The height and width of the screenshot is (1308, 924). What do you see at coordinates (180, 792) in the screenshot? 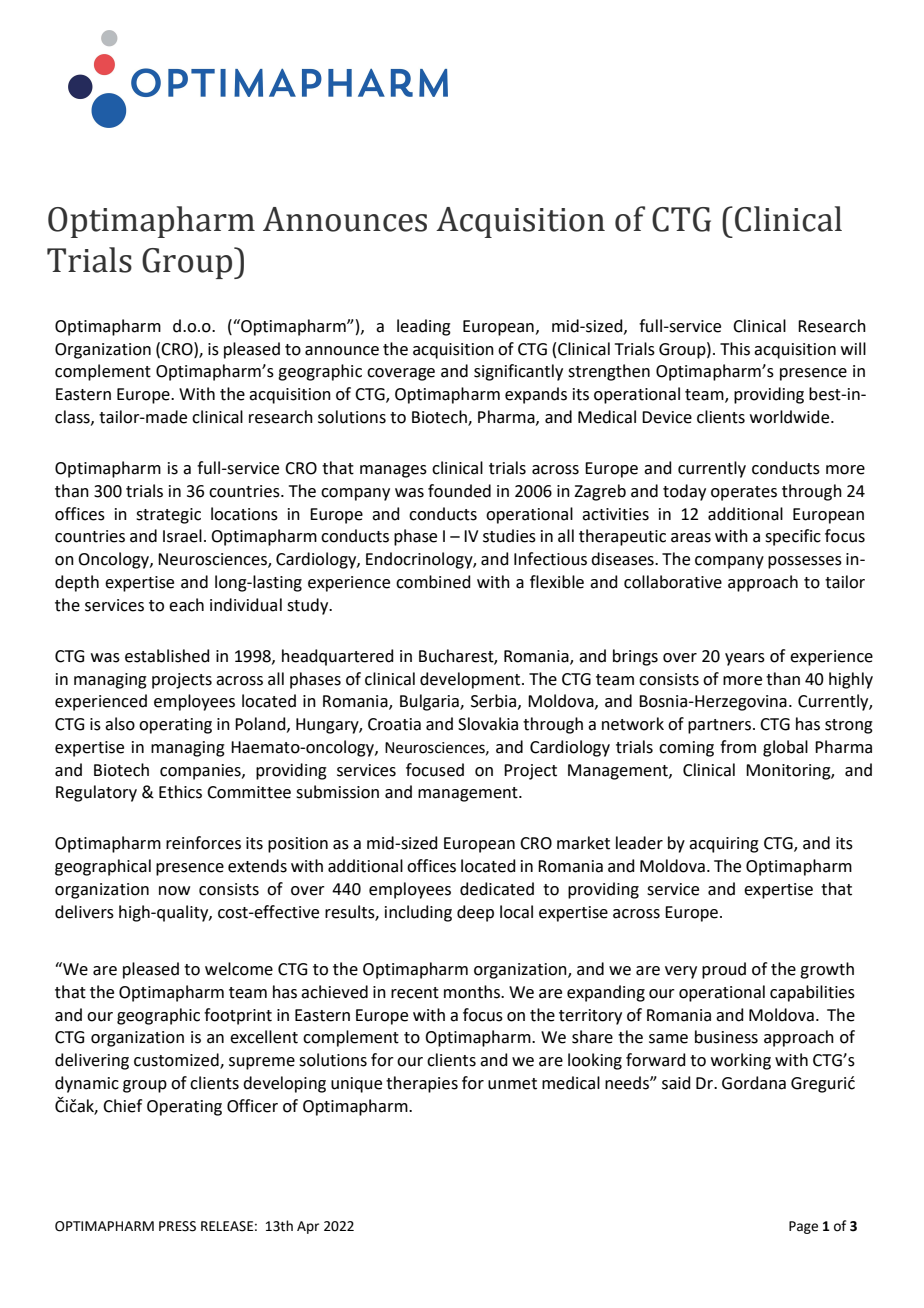
I see `Ethics` at bounding box center [180, 792].
